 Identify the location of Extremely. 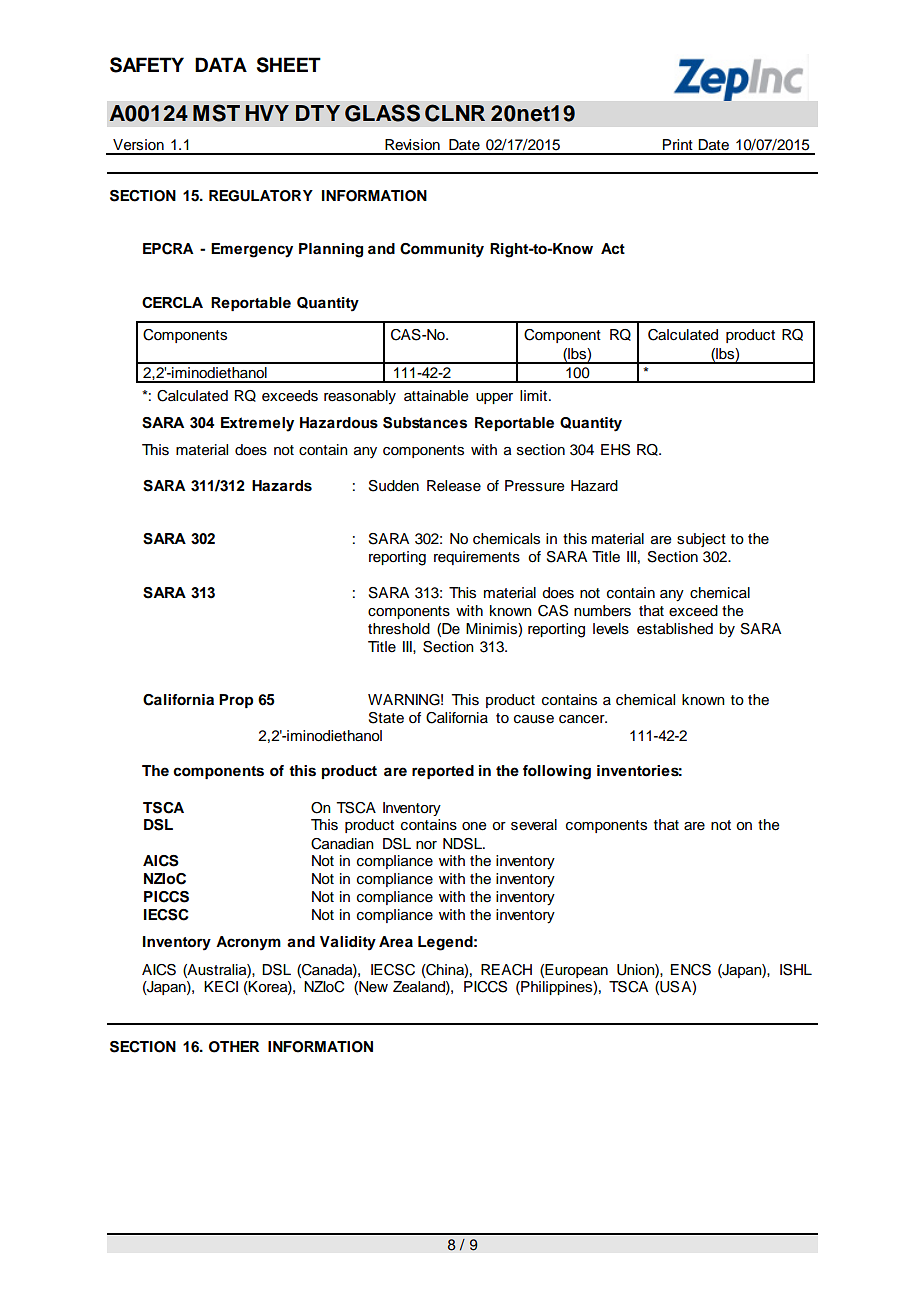
(257, 424).
